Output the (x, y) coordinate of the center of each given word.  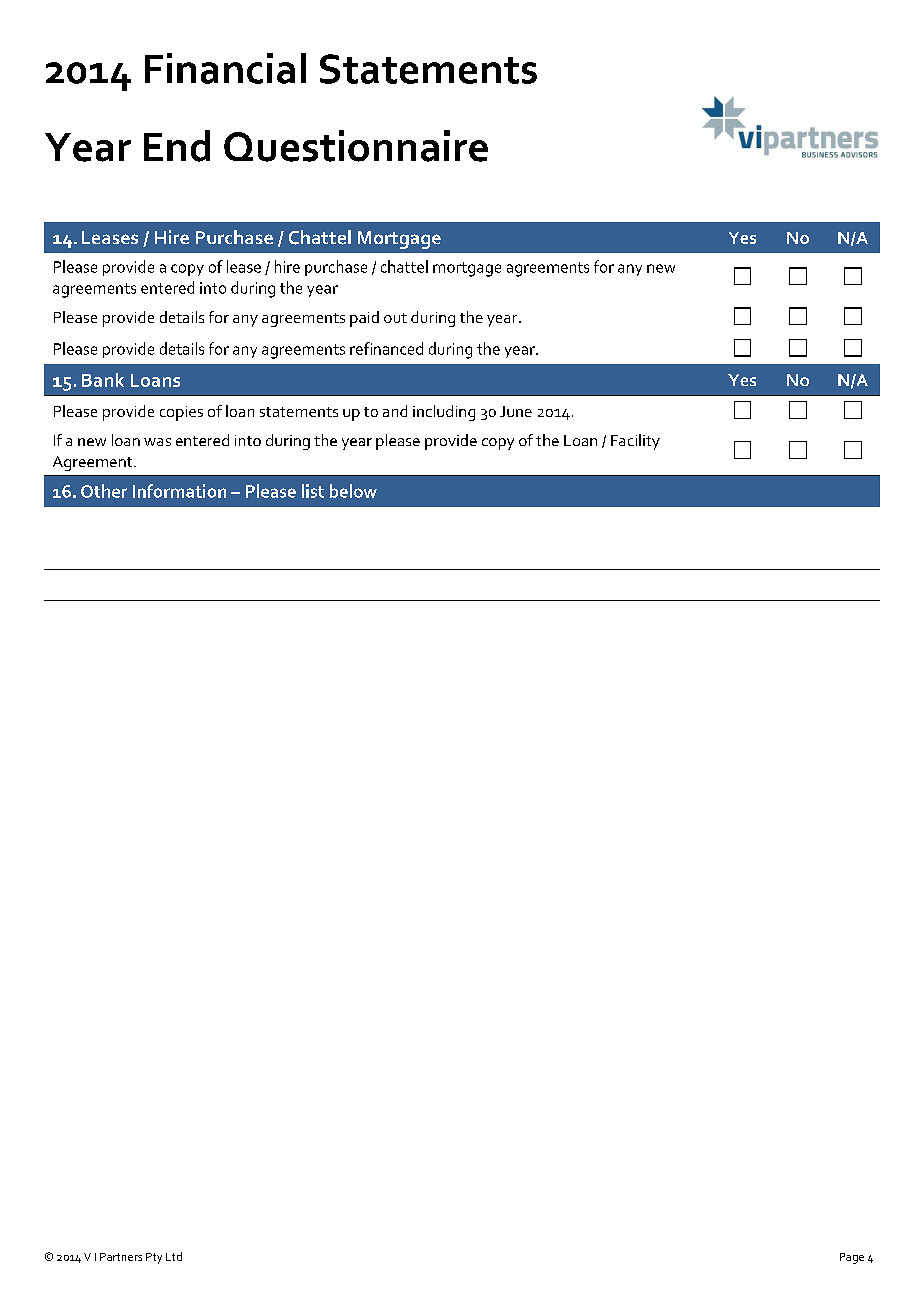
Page (852, 1258)
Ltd (174, 1256)
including (444, 413)
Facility (635, 442)
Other (104, 491)
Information (179, 491)
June (516, 411)
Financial (225, 68)
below (353, 491)
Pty (154, 1258)
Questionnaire (356, 146)
